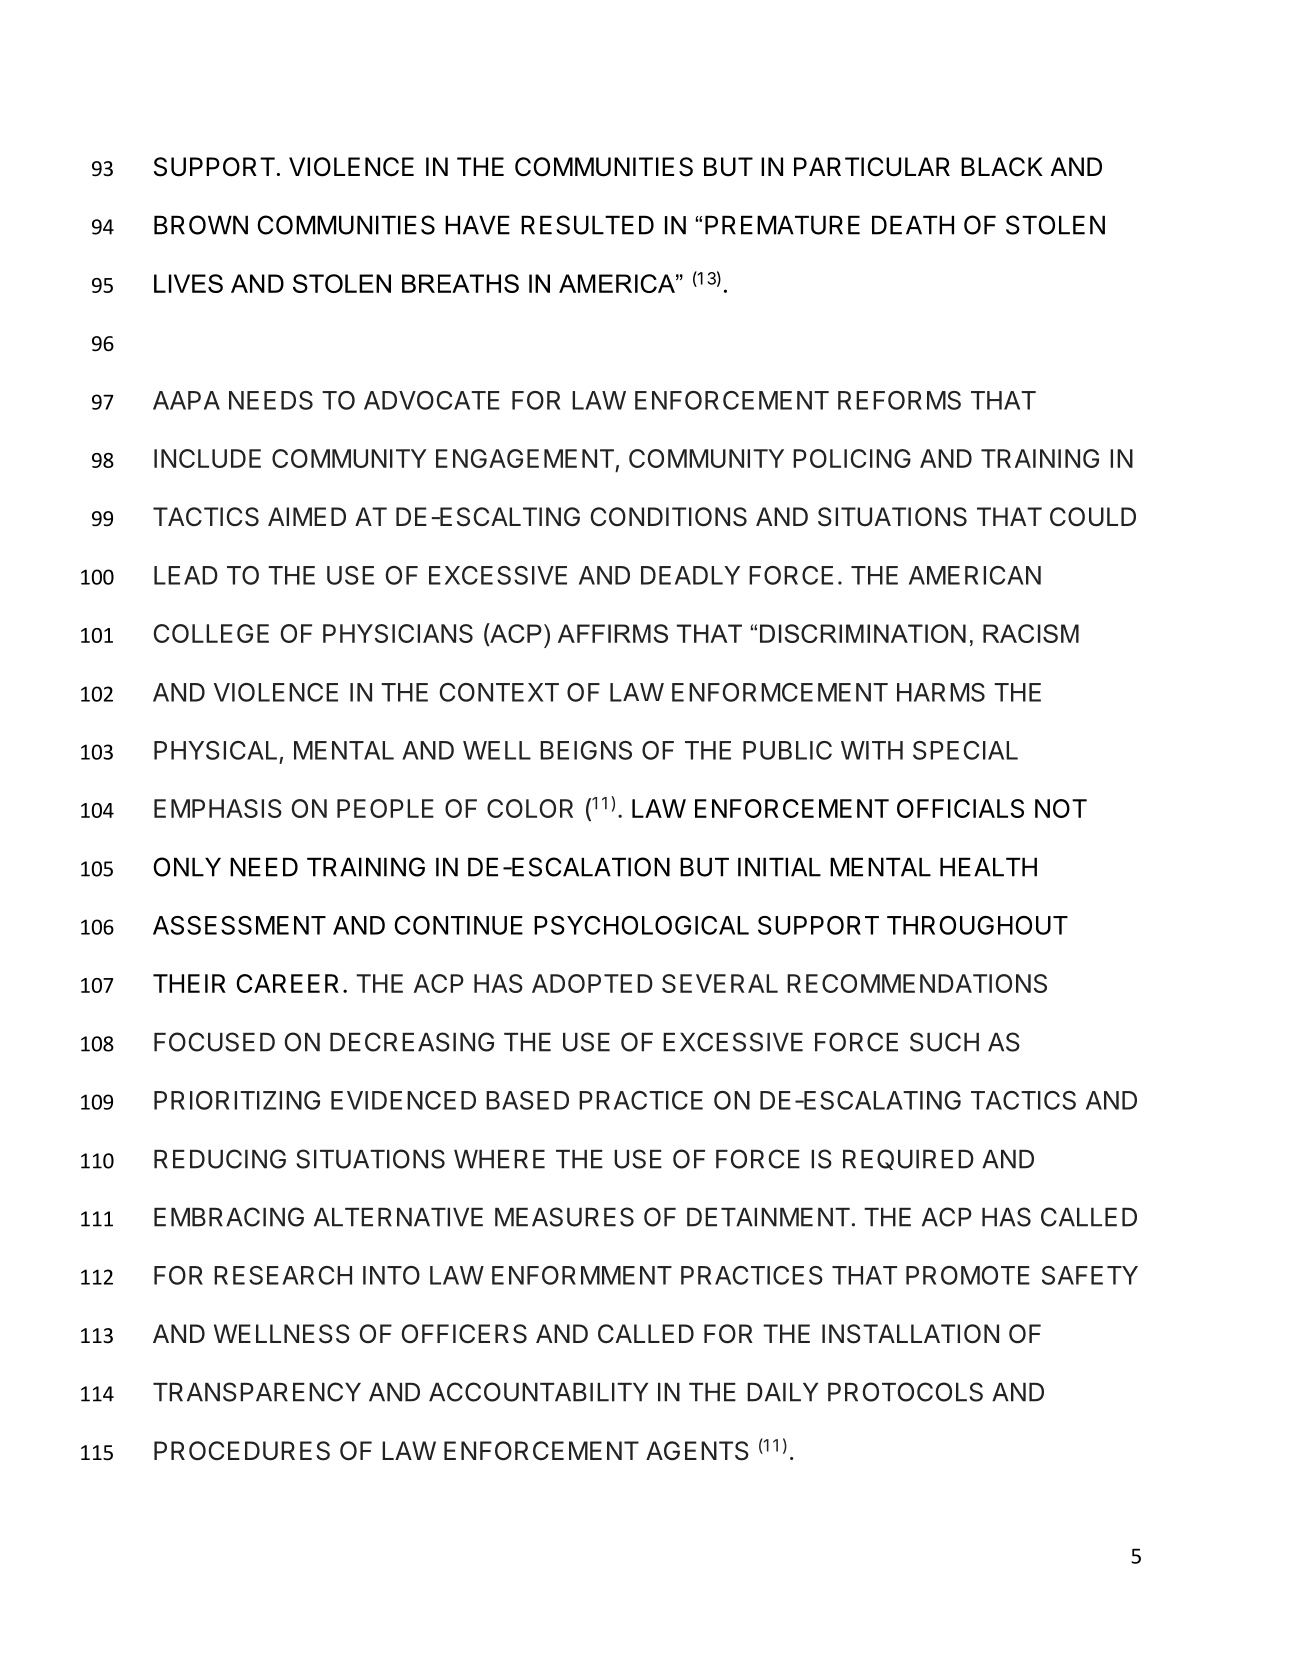 The width and height of the document is (1294, 1674). What do you see at coordinates (1002, 167) in the document?
I see `BLACK` at bounding box center [1002, 167].
